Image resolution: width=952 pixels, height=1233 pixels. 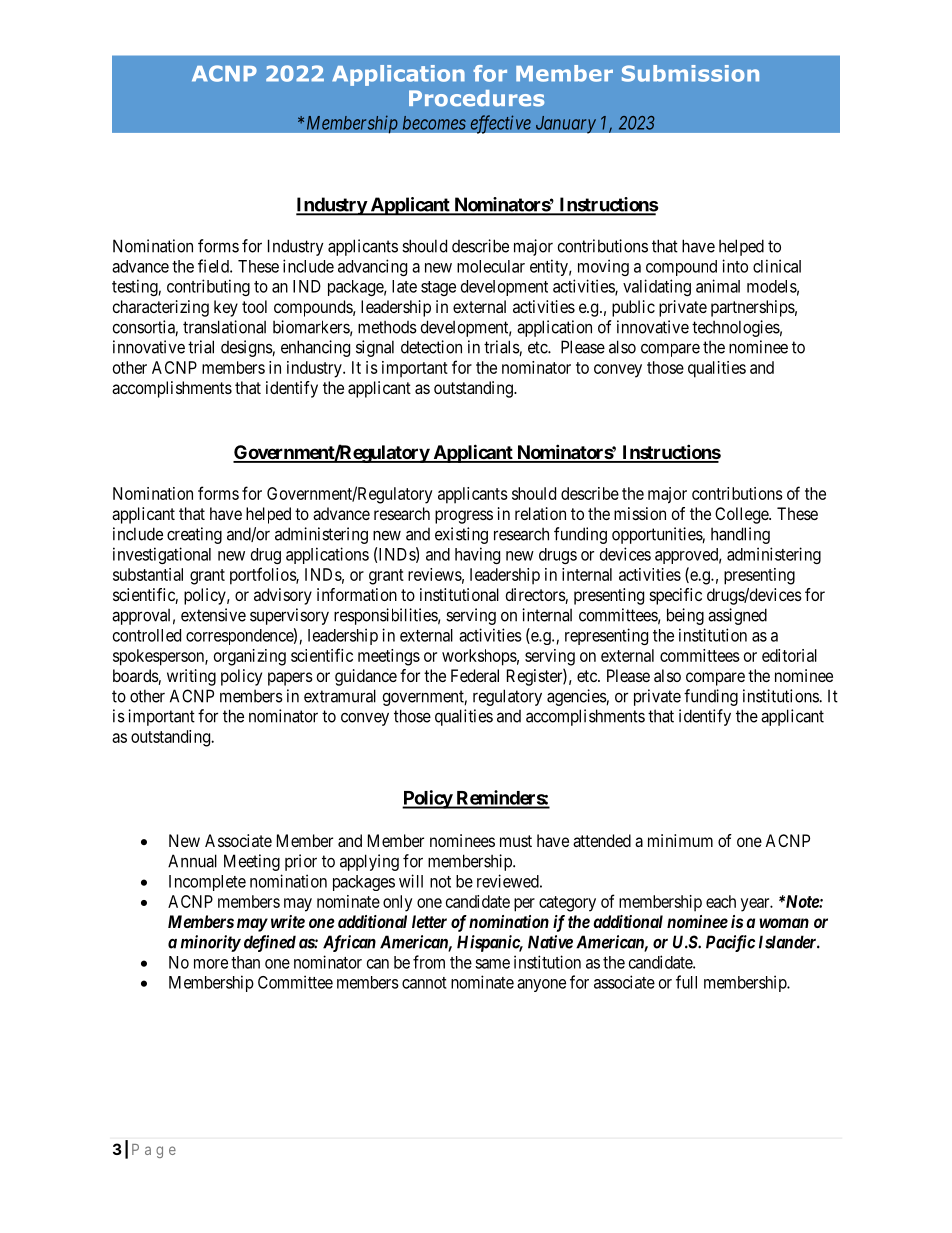 What do you see at coordinates (461, 535) in the document?
I see `existing` at bounding box center [461, 535].
